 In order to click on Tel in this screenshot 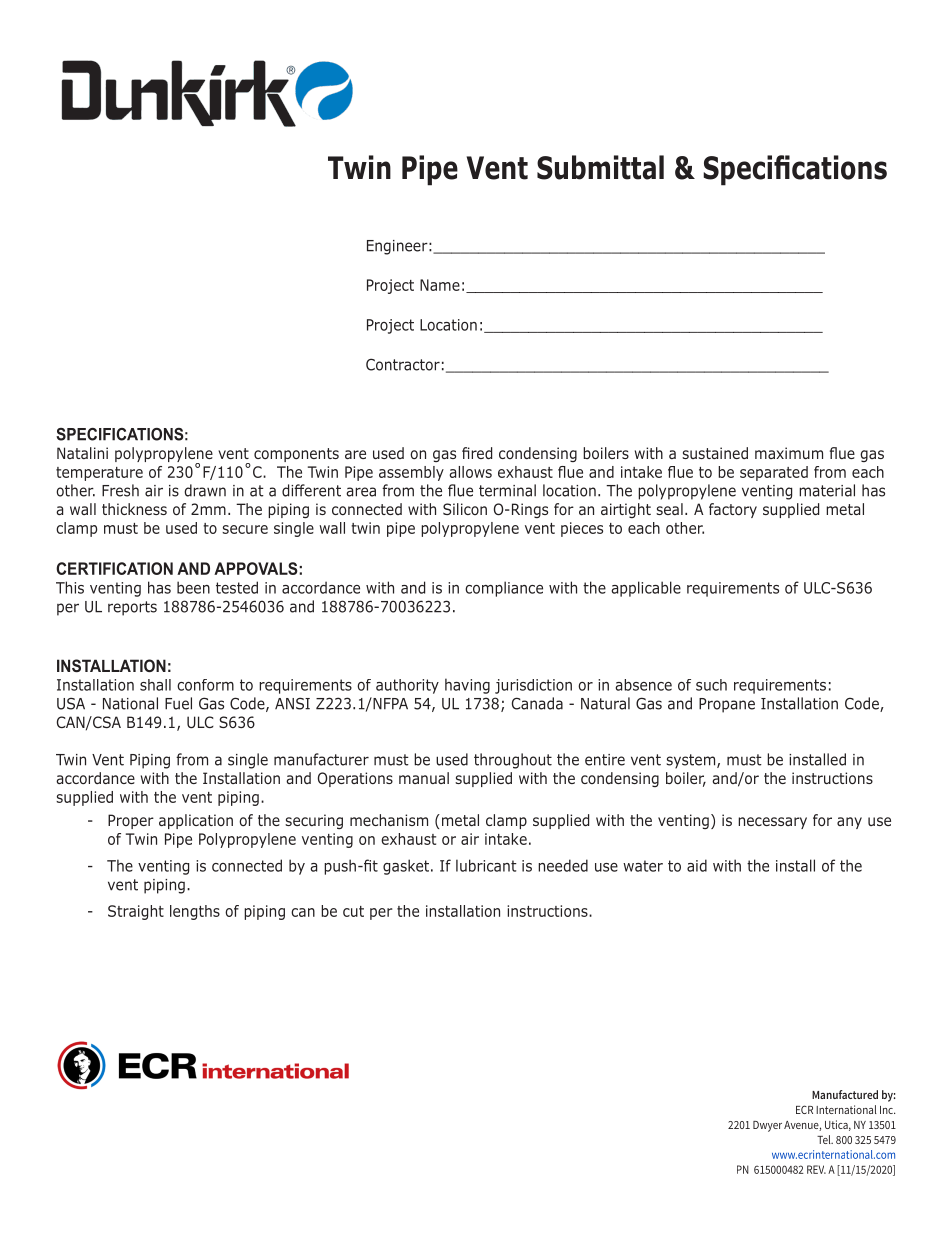, I will do `click(825, 1139)`.
